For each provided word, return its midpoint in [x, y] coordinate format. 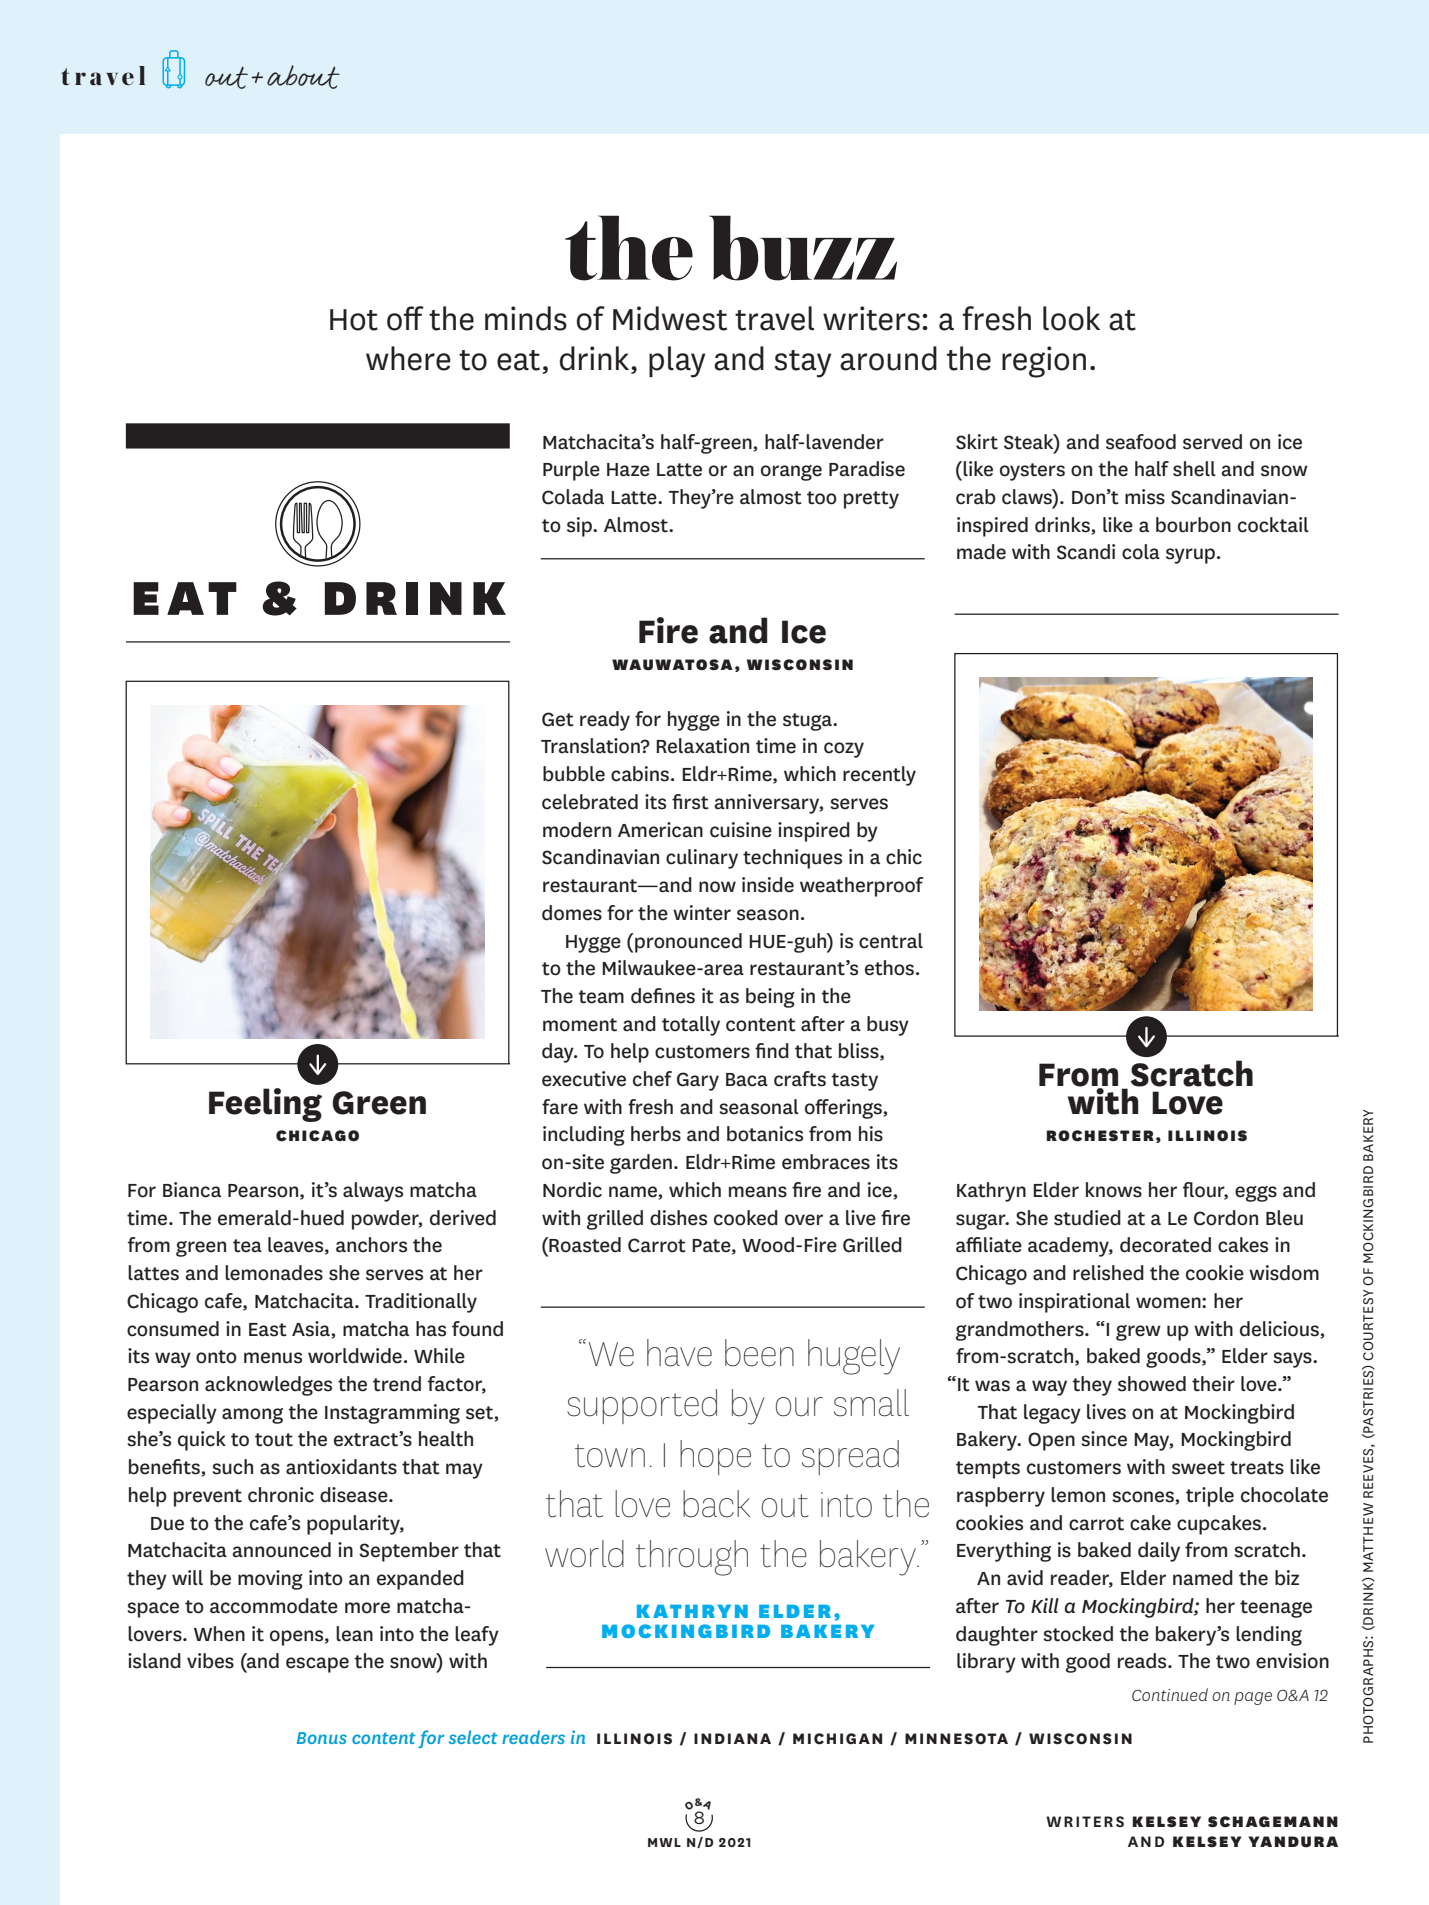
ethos [889, 968]
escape [317, 1665]
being [770, 998]
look [1071, 318]
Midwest [670, 318]
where [408, 358]
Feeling [265, 1105]
